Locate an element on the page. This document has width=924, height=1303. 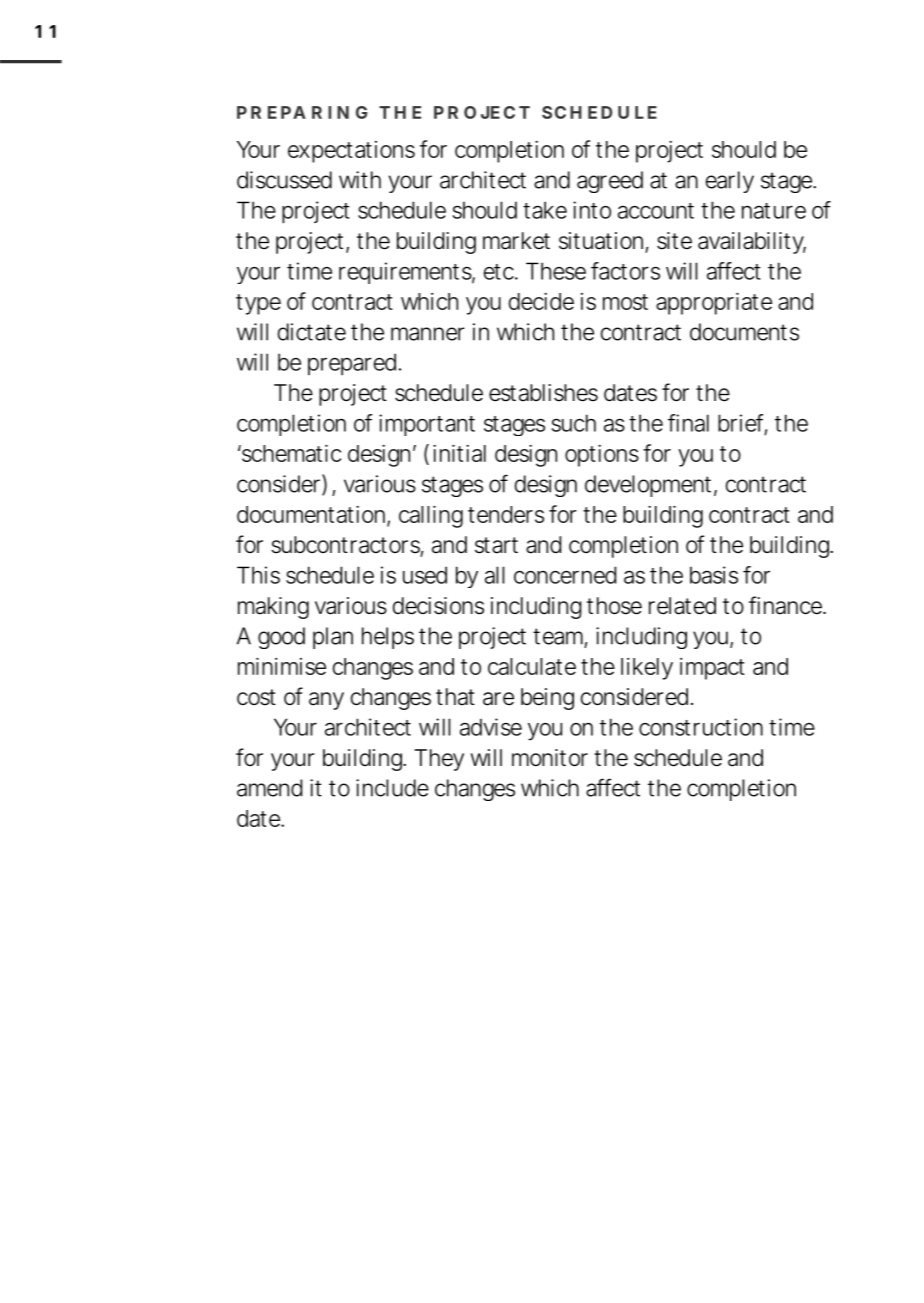
amend is located at coordinates (269, 788).
